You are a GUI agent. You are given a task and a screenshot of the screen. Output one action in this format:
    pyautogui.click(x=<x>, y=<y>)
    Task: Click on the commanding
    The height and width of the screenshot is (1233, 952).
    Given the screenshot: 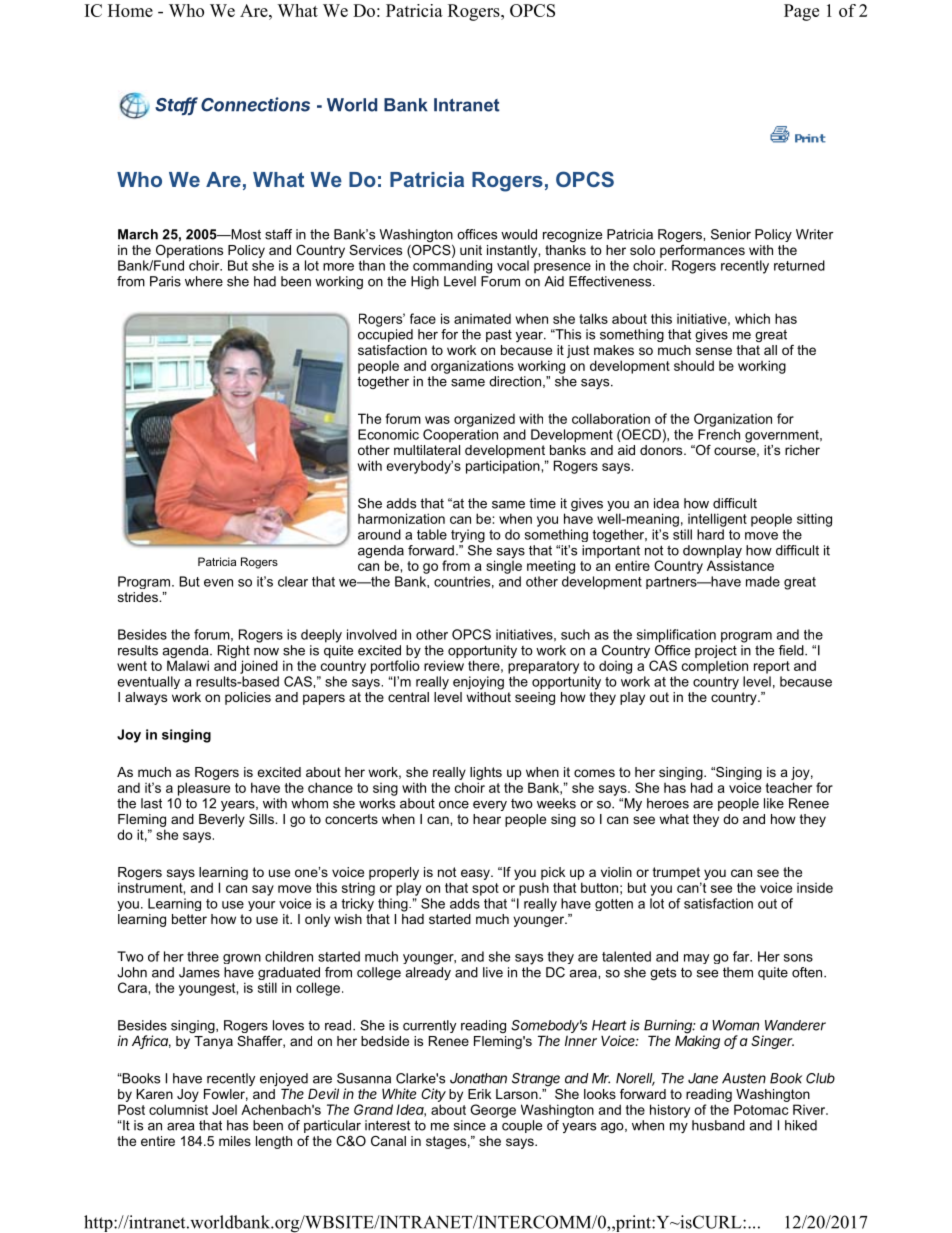 What is the action you would take?
    pyautogui.click(x=452, y=267)
